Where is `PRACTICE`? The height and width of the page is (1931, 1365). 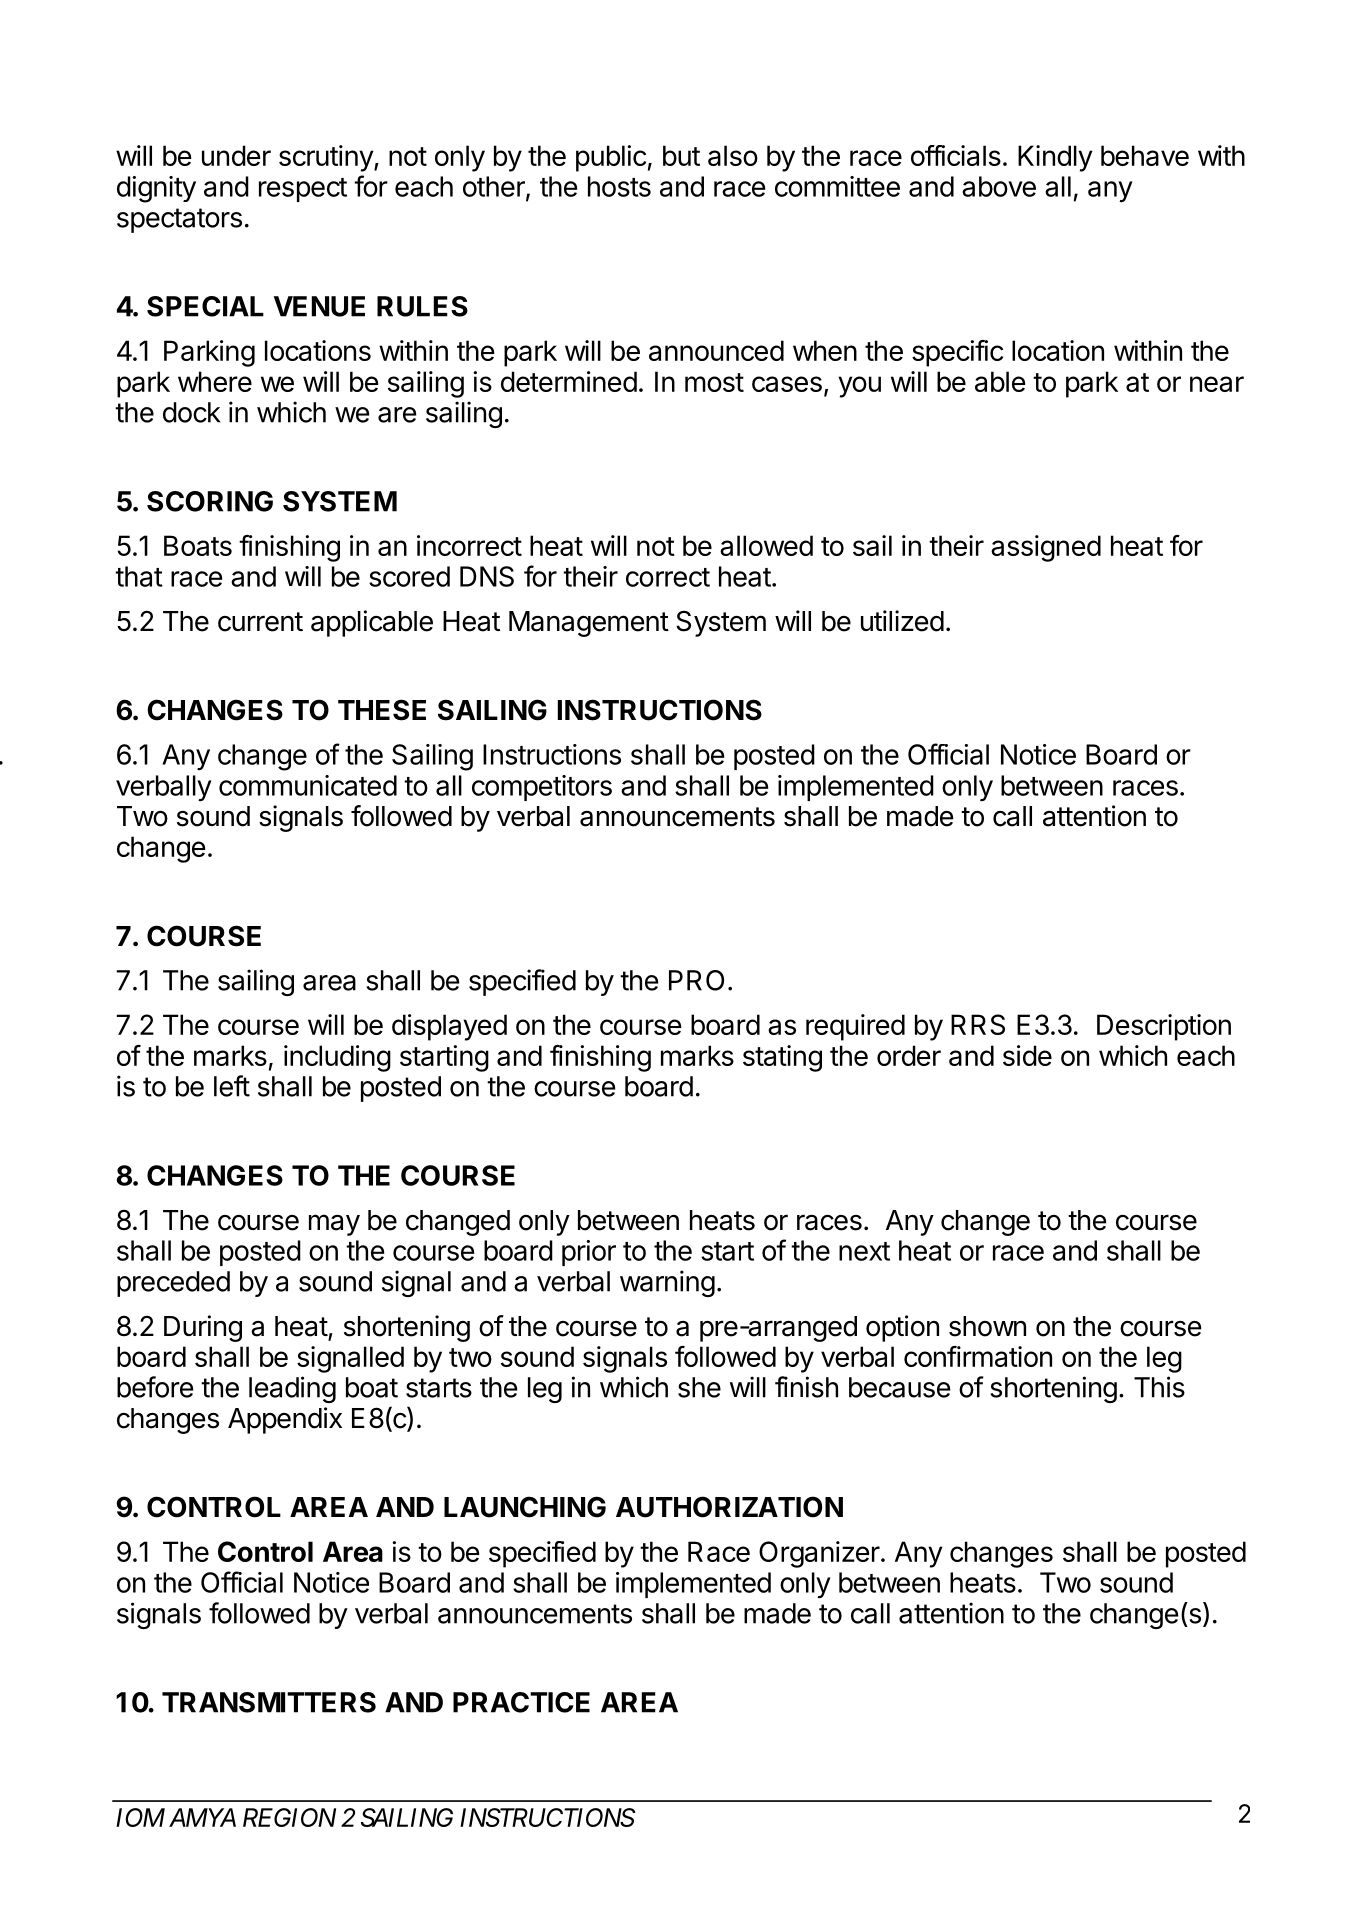 PRACTICE is located at coordinates (521, 1702).
